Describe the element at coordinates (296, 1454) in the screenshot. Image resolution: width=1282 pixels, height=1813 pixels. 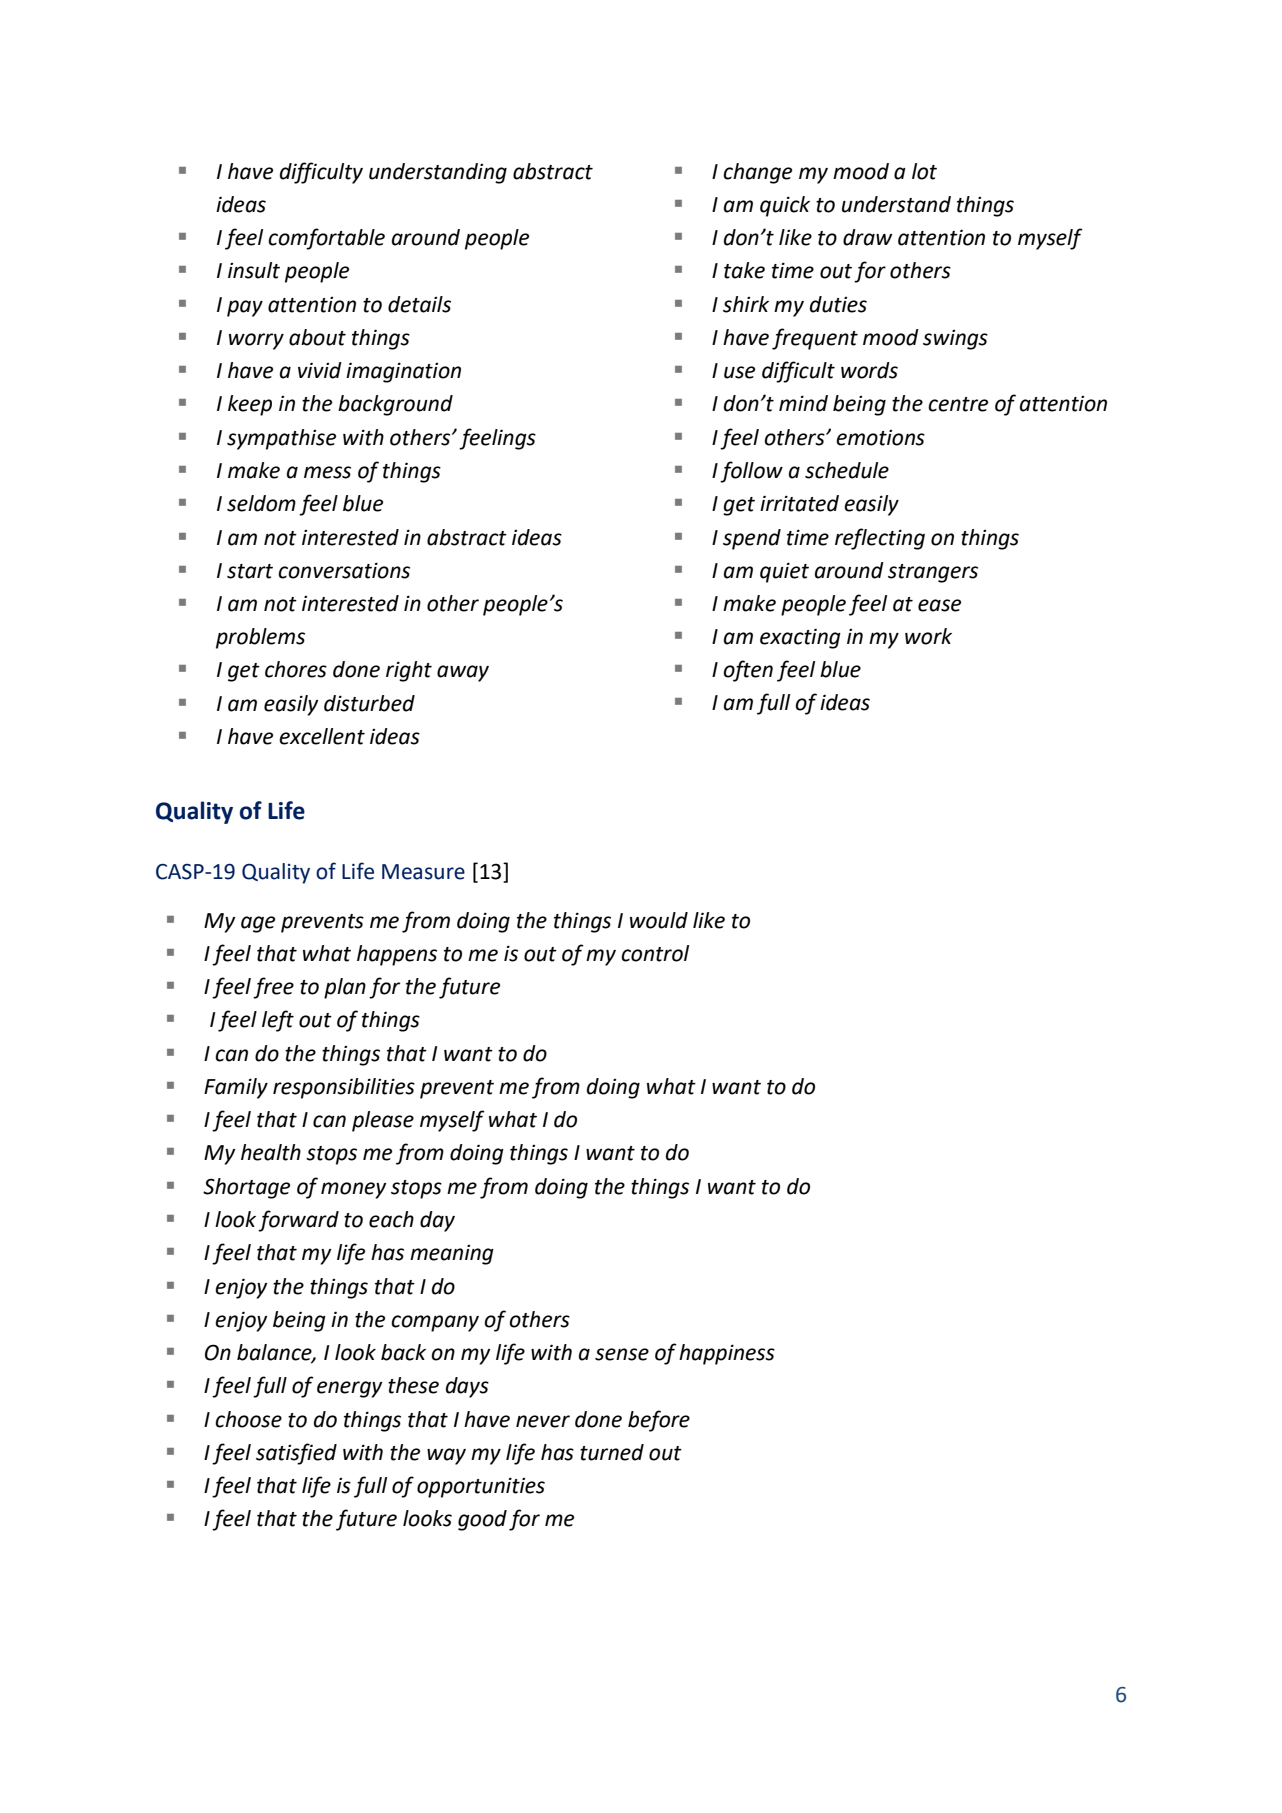
I see `satisfied` at that location.
